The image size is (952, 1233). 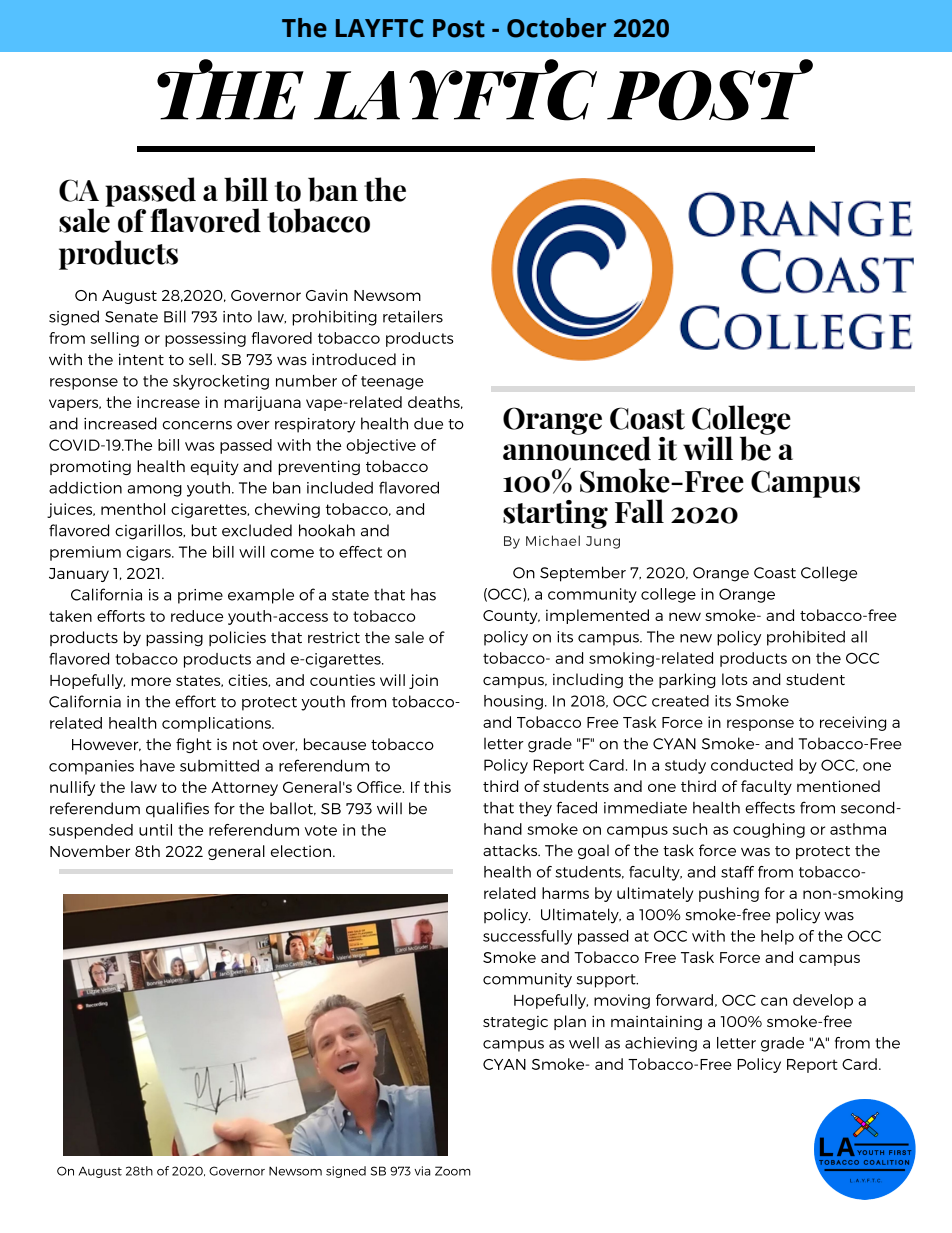 I want to click on achieving, so click(x=661, y=1044).
